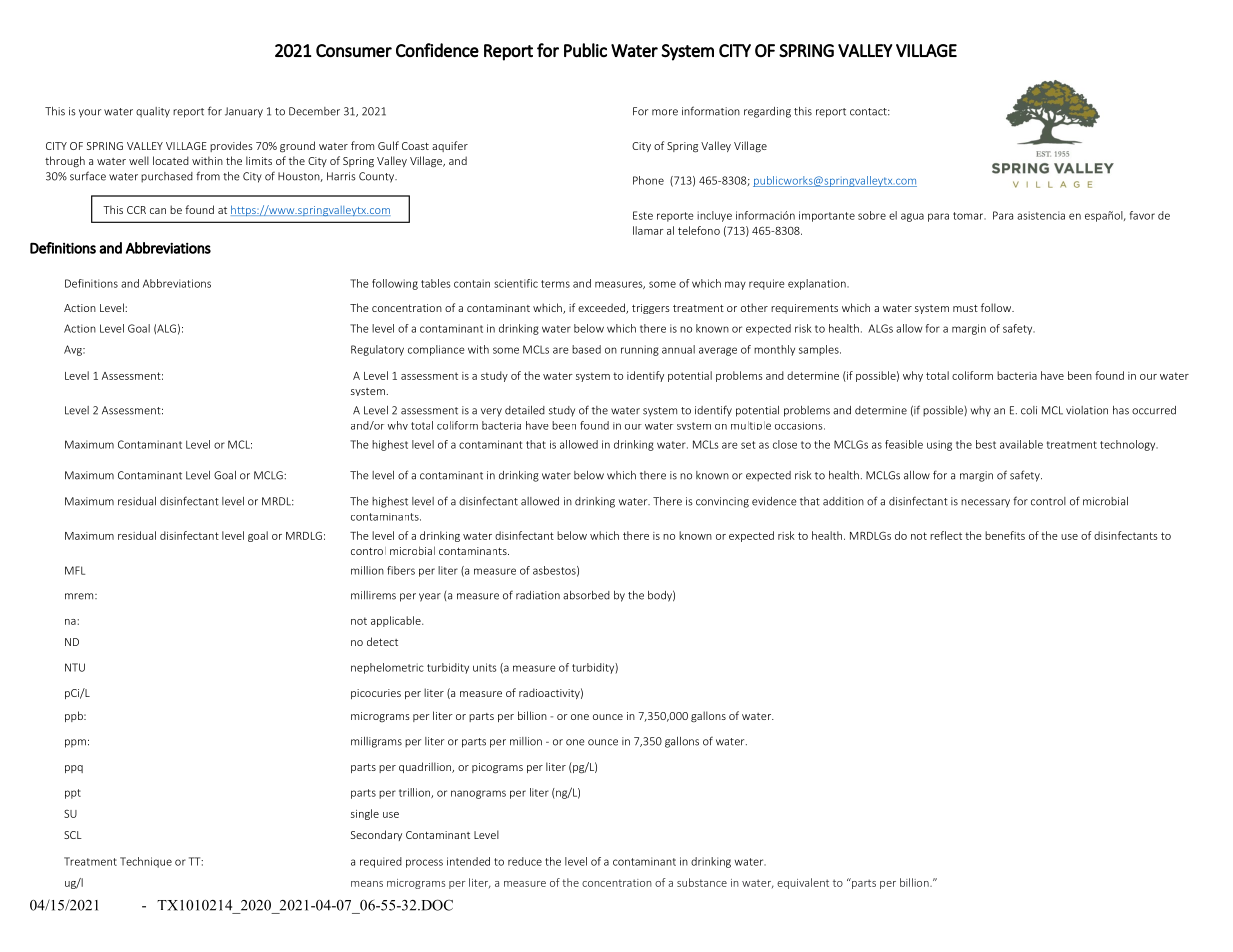 This screenshot has width=1233, height=952. Describe the element at coordinates (525, 861) in the screenshot. I see `reduce` at that location.
